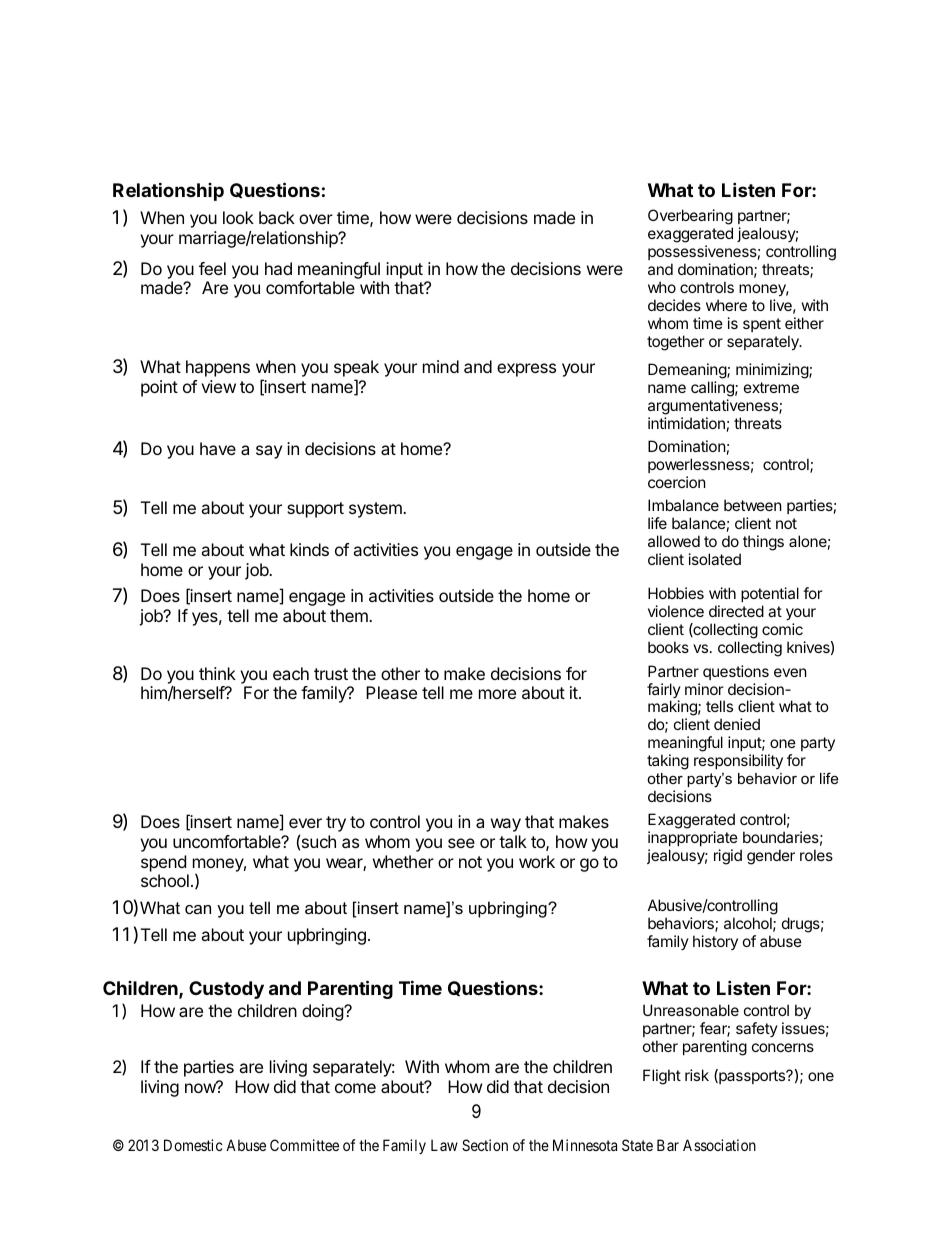  What do you see at coordinates (201, 1087) in the page?
I see `now` at bounding box center [201, 1087].
